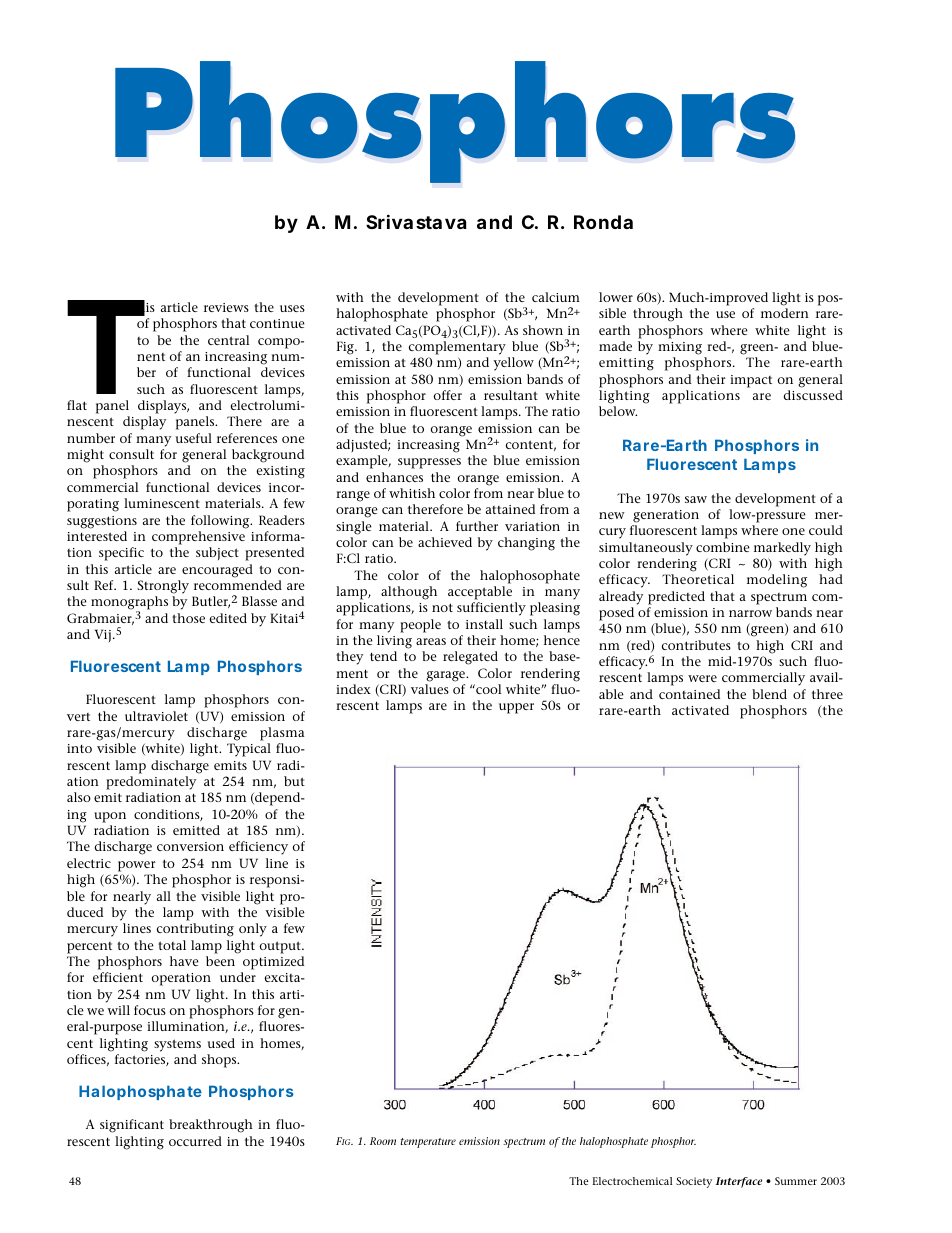  Describe the element at coordinates (785, 313) in the document. I see `modern` at that location.
